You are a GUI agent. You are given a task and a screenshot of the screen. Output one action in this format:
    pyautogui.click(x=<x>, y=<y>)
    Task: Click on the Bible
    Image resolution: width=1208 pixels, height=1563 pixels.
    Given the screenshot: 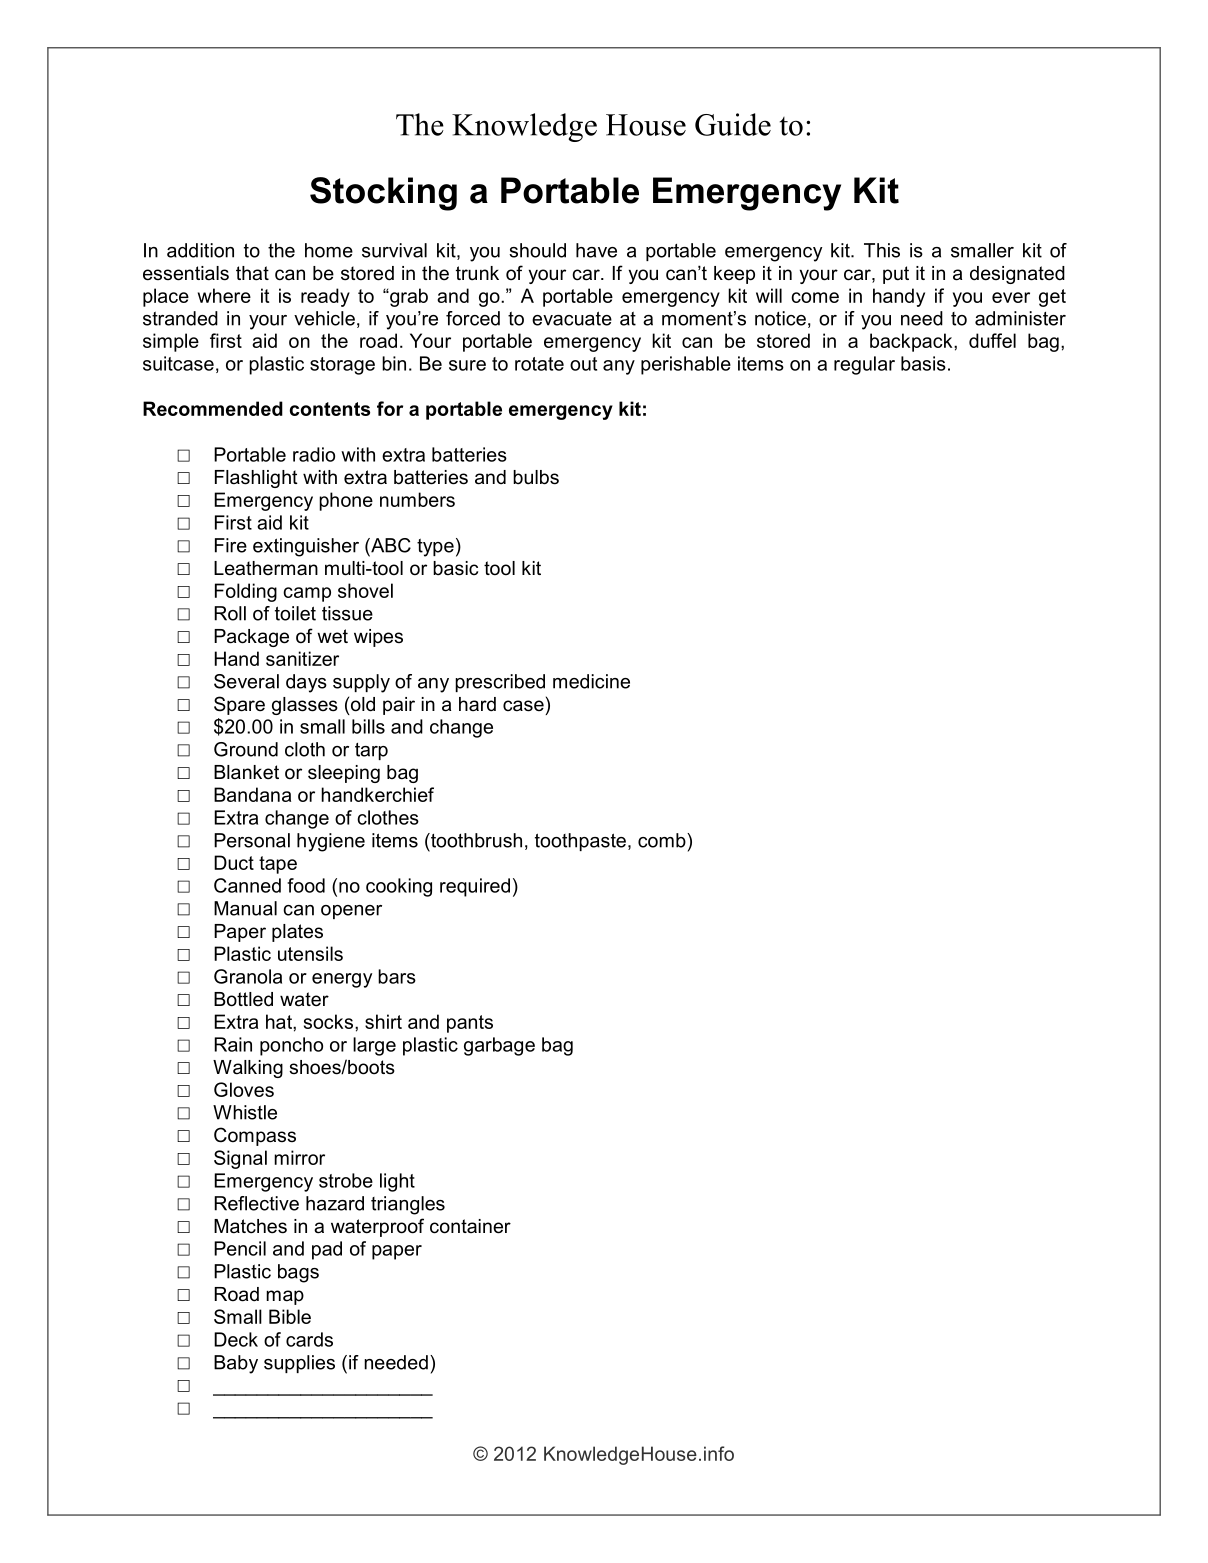 What is the action you would take?
    pyautogui.click(x=290, y=1316)
